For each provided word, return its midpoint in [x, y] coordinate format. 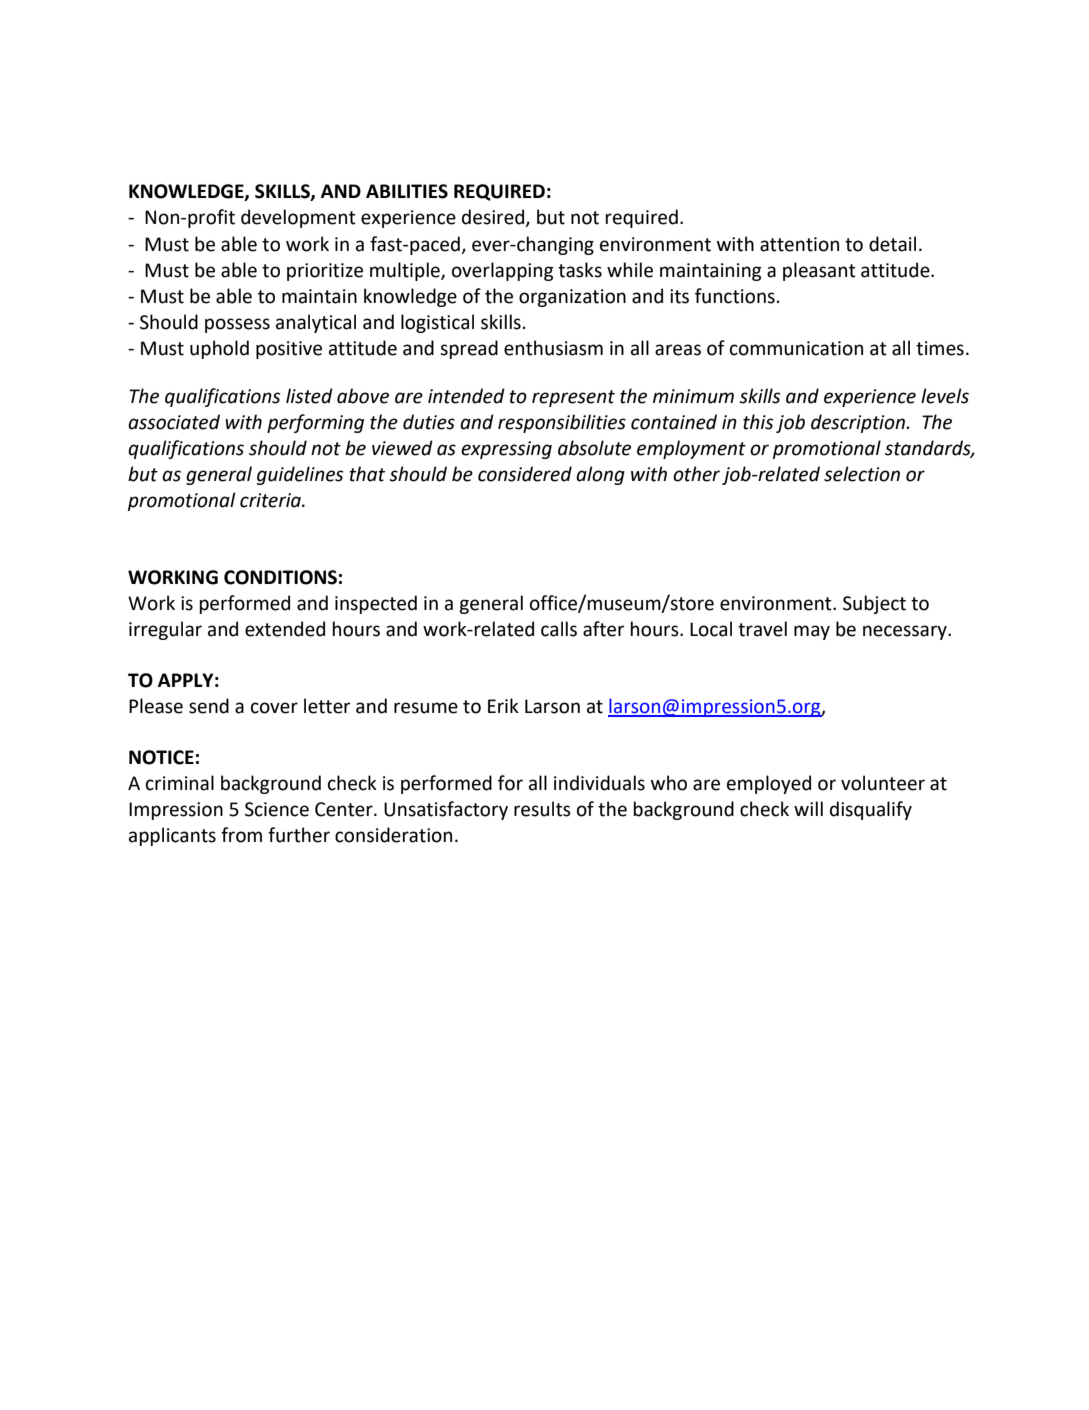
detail [892, 244]
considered [525, 474]
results [542, 809]
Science [277, 809]
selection [862, 474]
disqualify [871, 810]
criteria [271, 500]
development [298, 218]
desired [494, 218]
